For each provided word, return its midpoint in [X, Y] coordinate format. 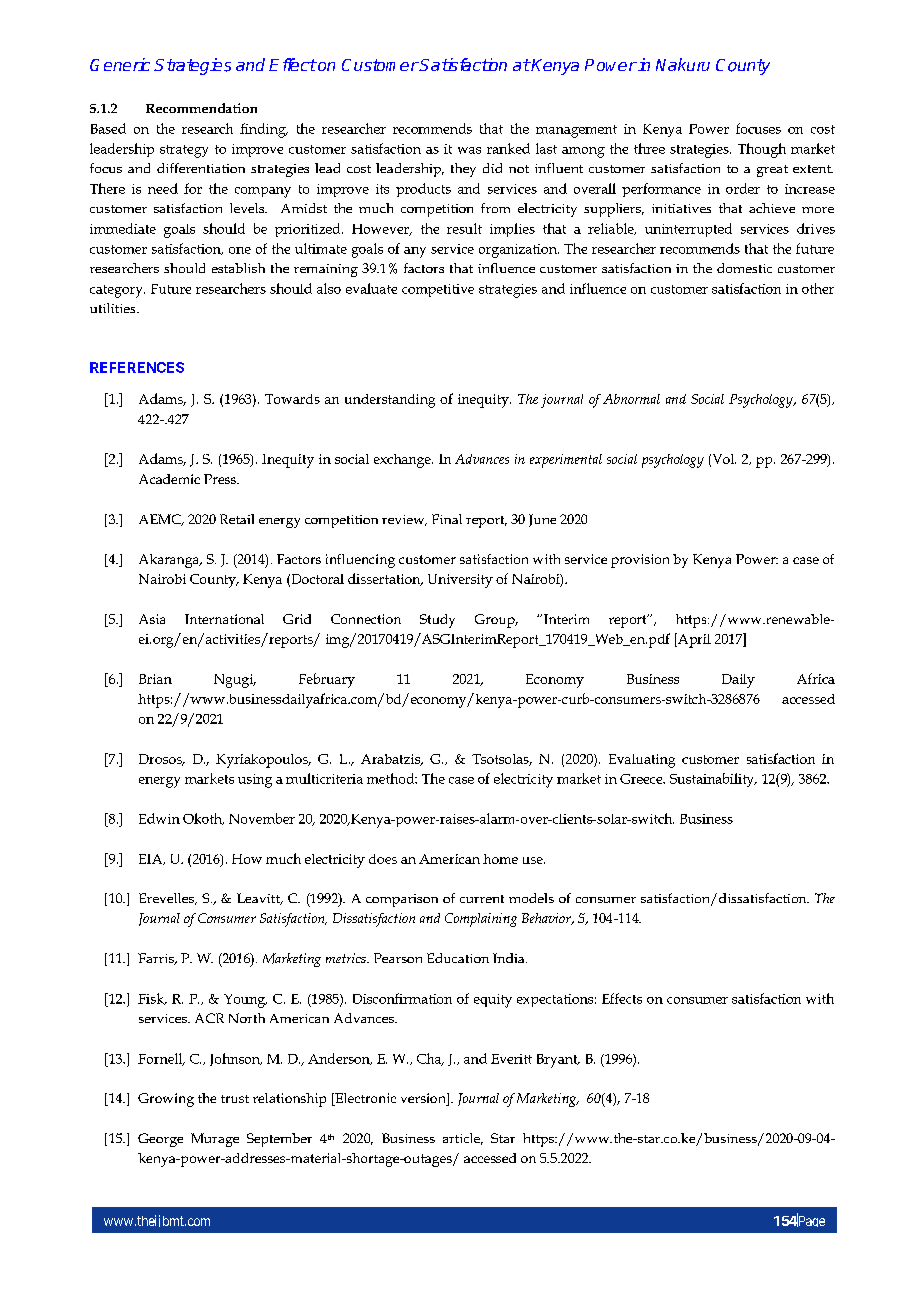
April [693, 640]
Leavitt [259, 899]
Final [447, 519]
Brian [155, 679]
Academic [169, 479]
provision [640, 561]
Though [762, 150]
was [469, 150]
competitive [438, 290]
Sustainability [713, 780]
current [482, 899]
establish [238, 268]
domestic [744, 268]
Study [437, 621]
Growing [166, 1100]
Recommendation [201, 108]
